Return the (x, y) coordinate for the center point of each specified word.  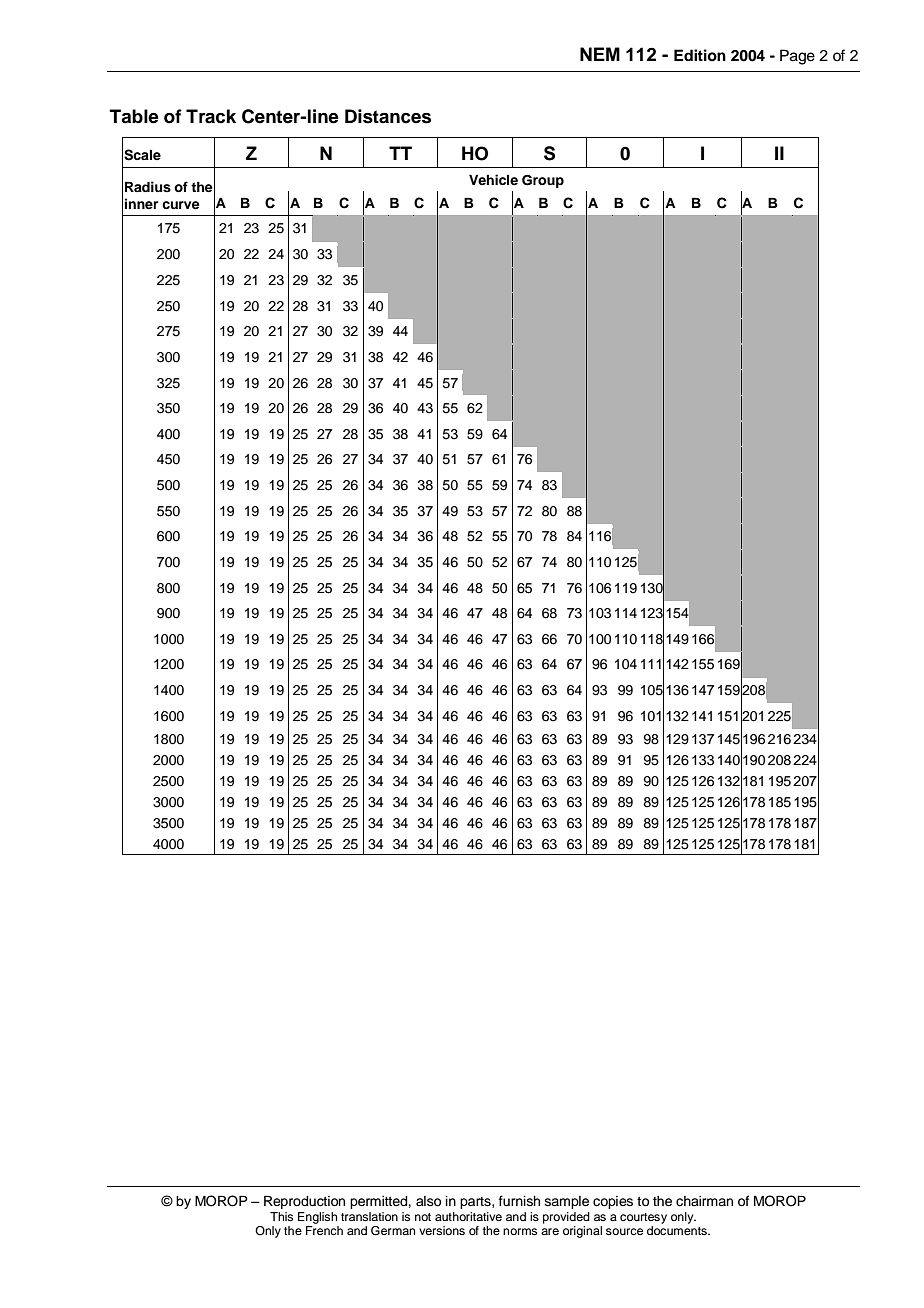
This (281, 1216)
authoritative (468, 1216)
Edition (700, 55)
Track (211, 116)
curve (180, 205)
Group (543, 181)
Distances (388, 116)
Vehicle (493, 179)
